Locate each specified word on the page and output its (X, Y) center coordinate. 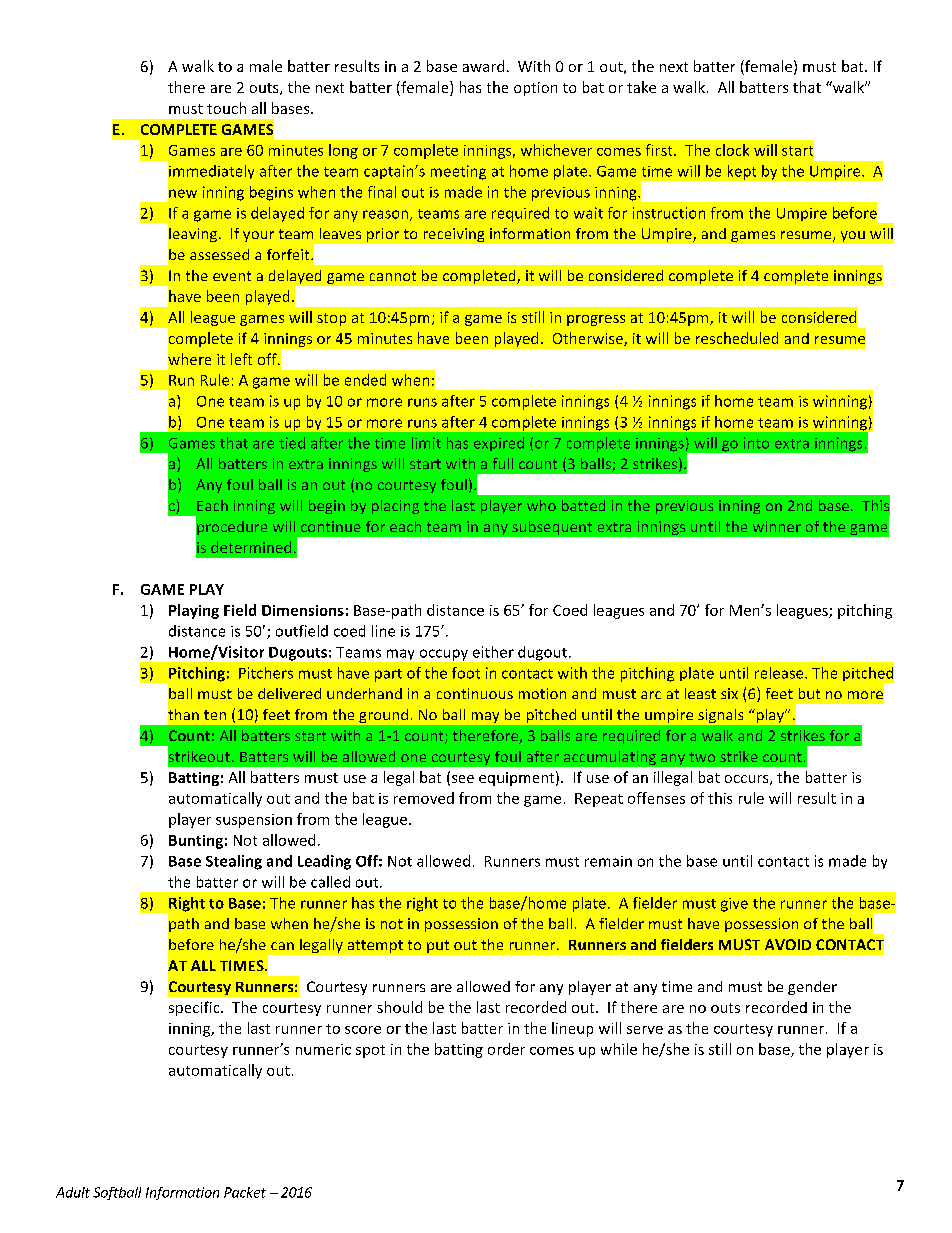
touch (226, 108)
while (619, 1049)
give (734, 905)
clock (732, 150)
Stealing (234, 862)
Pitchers (266, 673)
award (483, 66)
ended (365, 380)
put (438, 946)
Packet (245, 1192)
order (506, 1049)
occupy (444, 655)
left (241, 359)
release (780, 673)
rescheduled (737, 338)
